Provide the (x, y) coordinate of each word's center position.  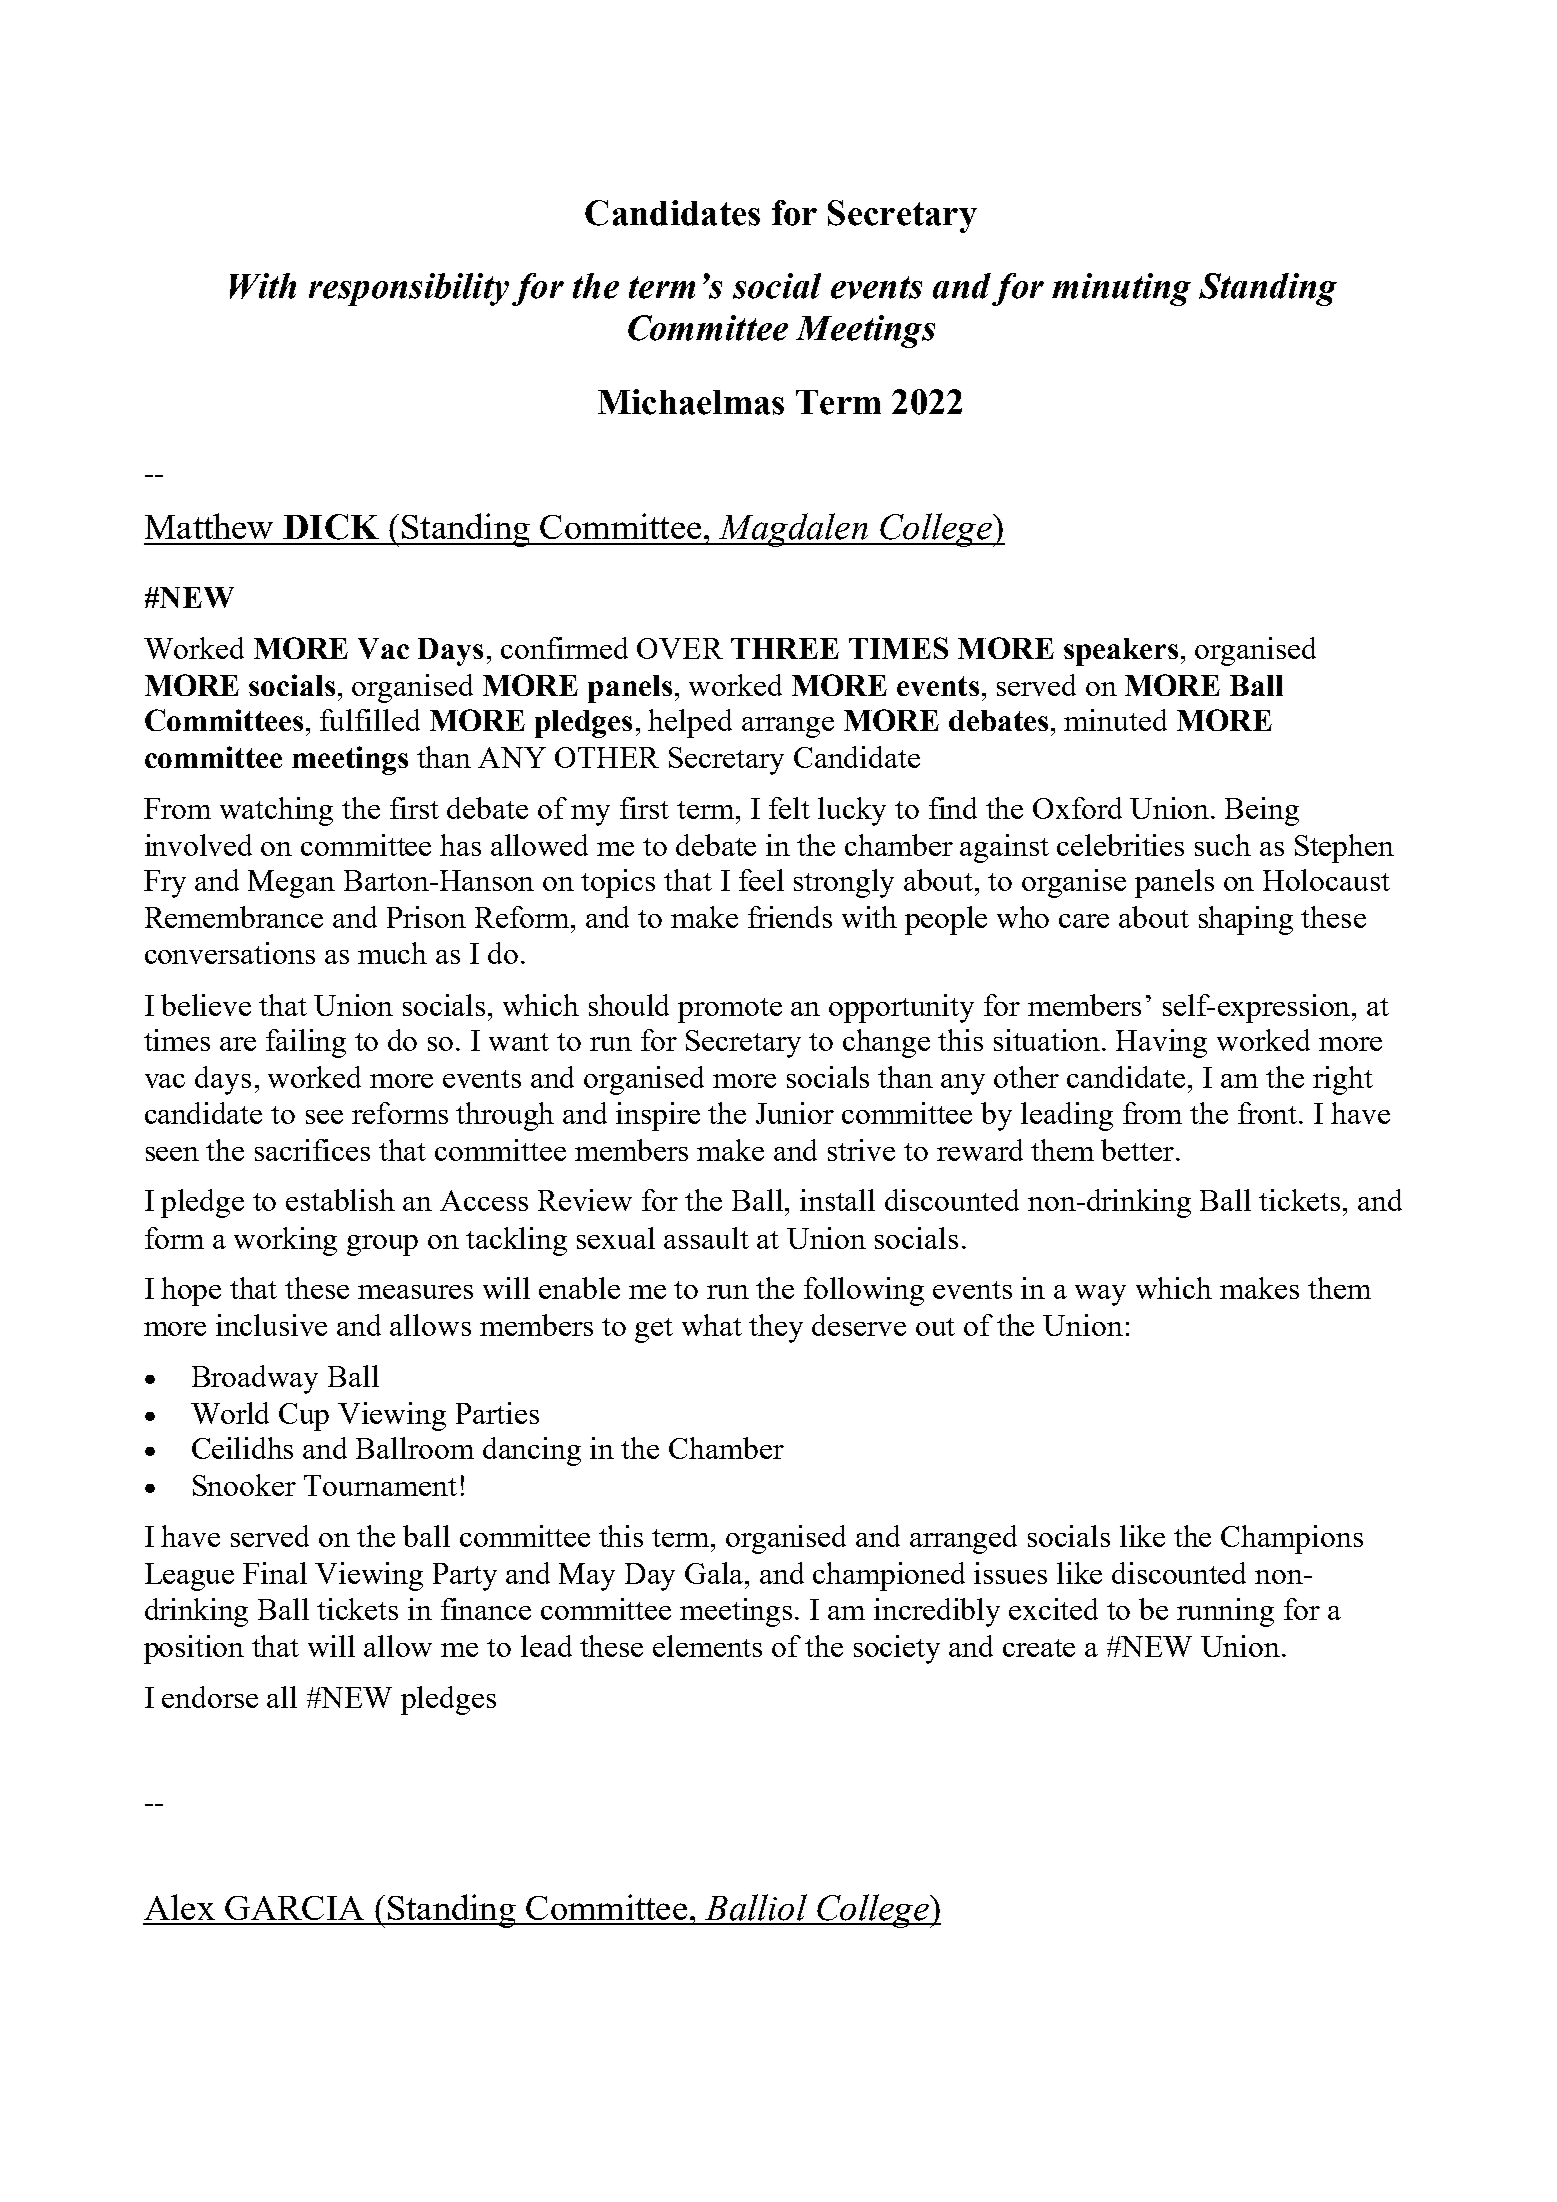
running (1225, 1612)
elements (707, 1646)
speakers (1121, 652)
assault (706, 1238)
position (194, 1649)
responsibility (409, 289)
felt (789, 808)
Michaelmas (691, 402)
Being (1262, 811)
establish (340, 1200)
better (1139, 1150)
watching (276, 811)
